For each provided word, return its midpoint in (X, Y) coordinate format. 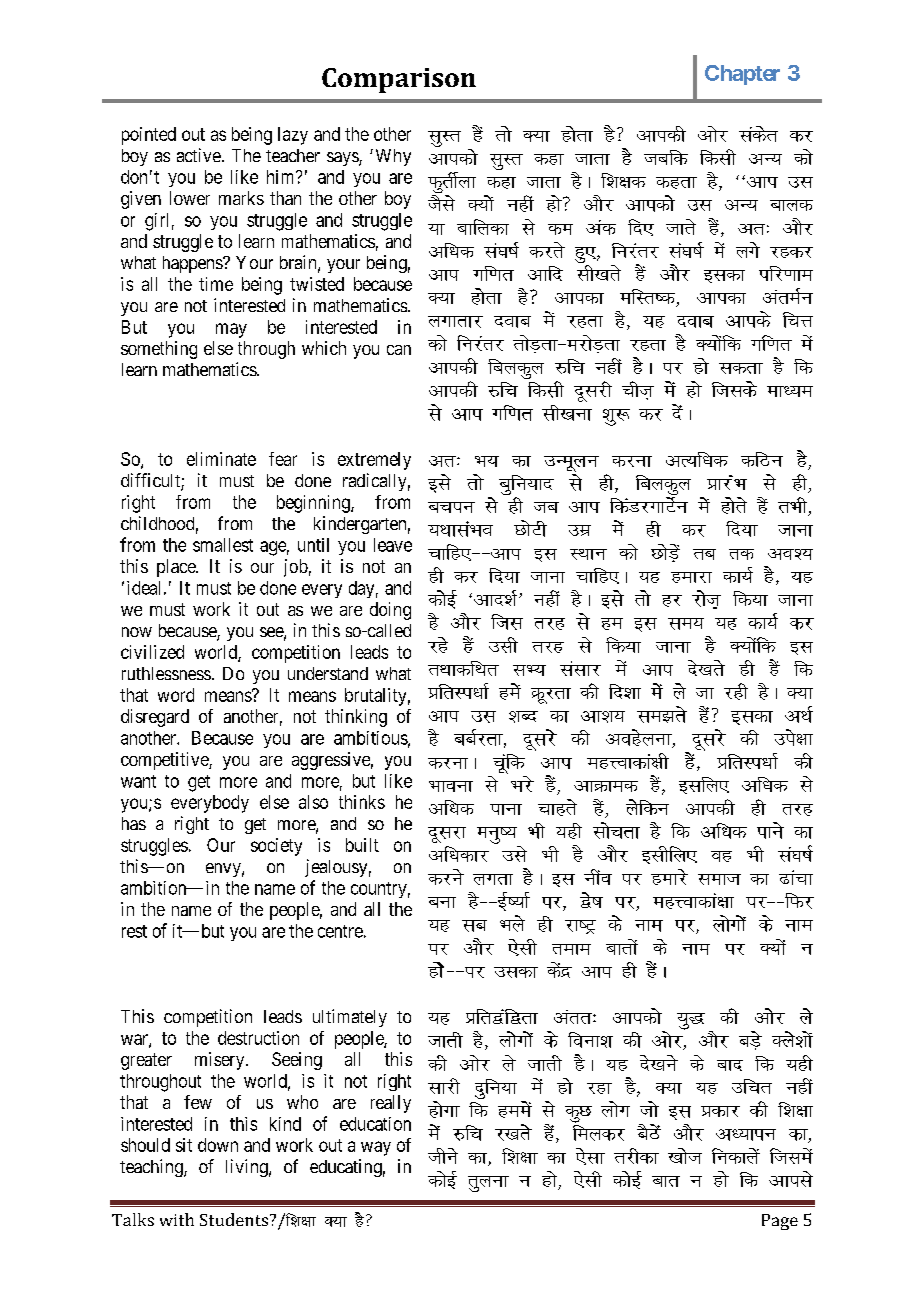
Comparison (399, 80)
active (199, 155)
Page (780, 1222)
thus (443, 1156)
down (218, 1145)
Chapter (742, 75)
